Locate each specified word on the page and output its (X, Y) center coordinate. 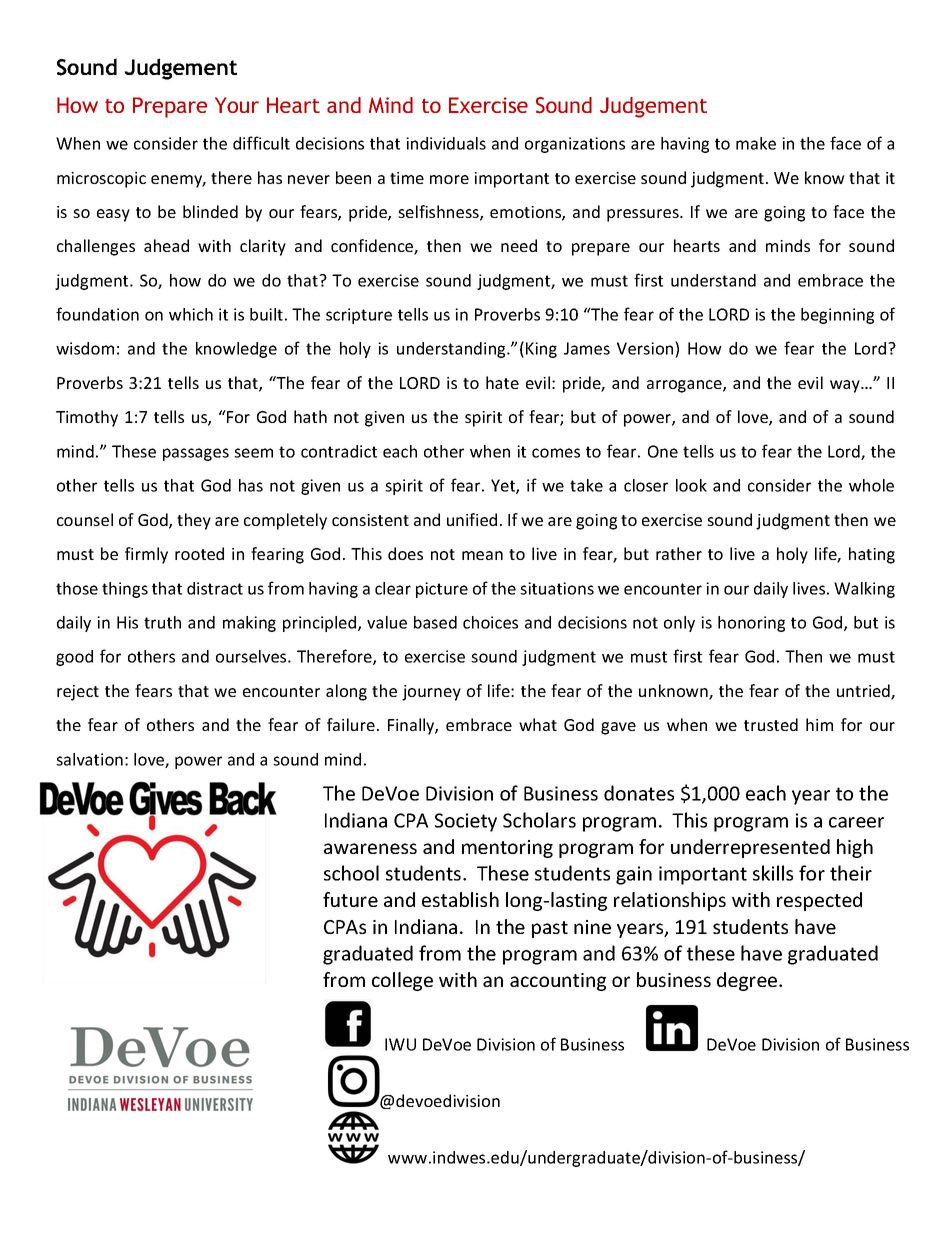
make (756, 143)
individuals (446, 143)
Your (237, 105)
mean (482, 555)
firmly (146, 555)
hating (872, 555)
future (350, 899)
